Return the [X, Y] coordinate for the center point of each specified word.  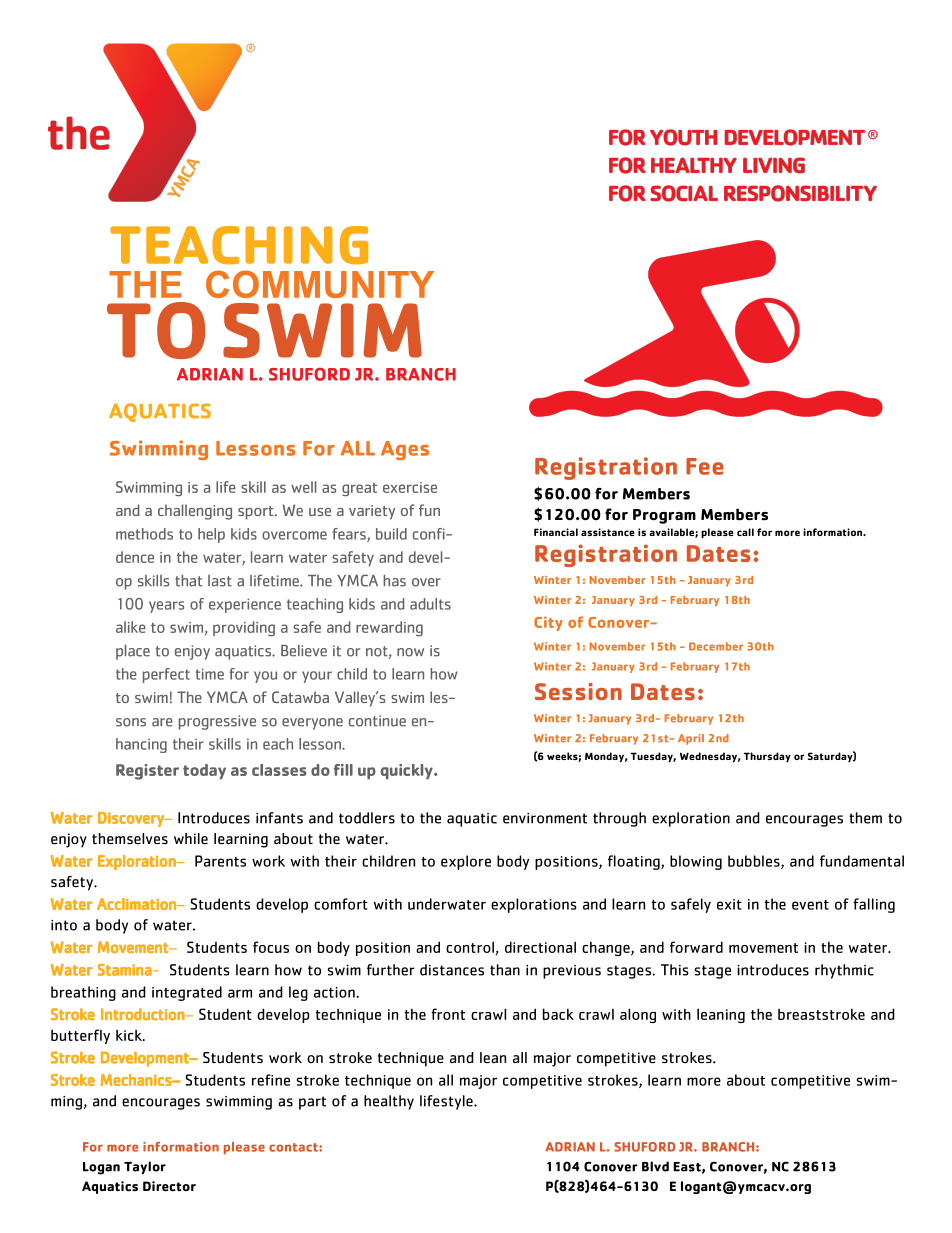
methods [144, 534]
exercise [410, 487]
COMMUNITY [320, 284]
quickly [408, 771]
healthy [389, 1102]
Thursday [767, 757]
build [391, 534]
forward [696, 947]
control [470, 947]
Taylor [145, 1167]
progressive [217, 722]
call [745, 532]
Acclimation [137, 904]
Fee [705, 466]
